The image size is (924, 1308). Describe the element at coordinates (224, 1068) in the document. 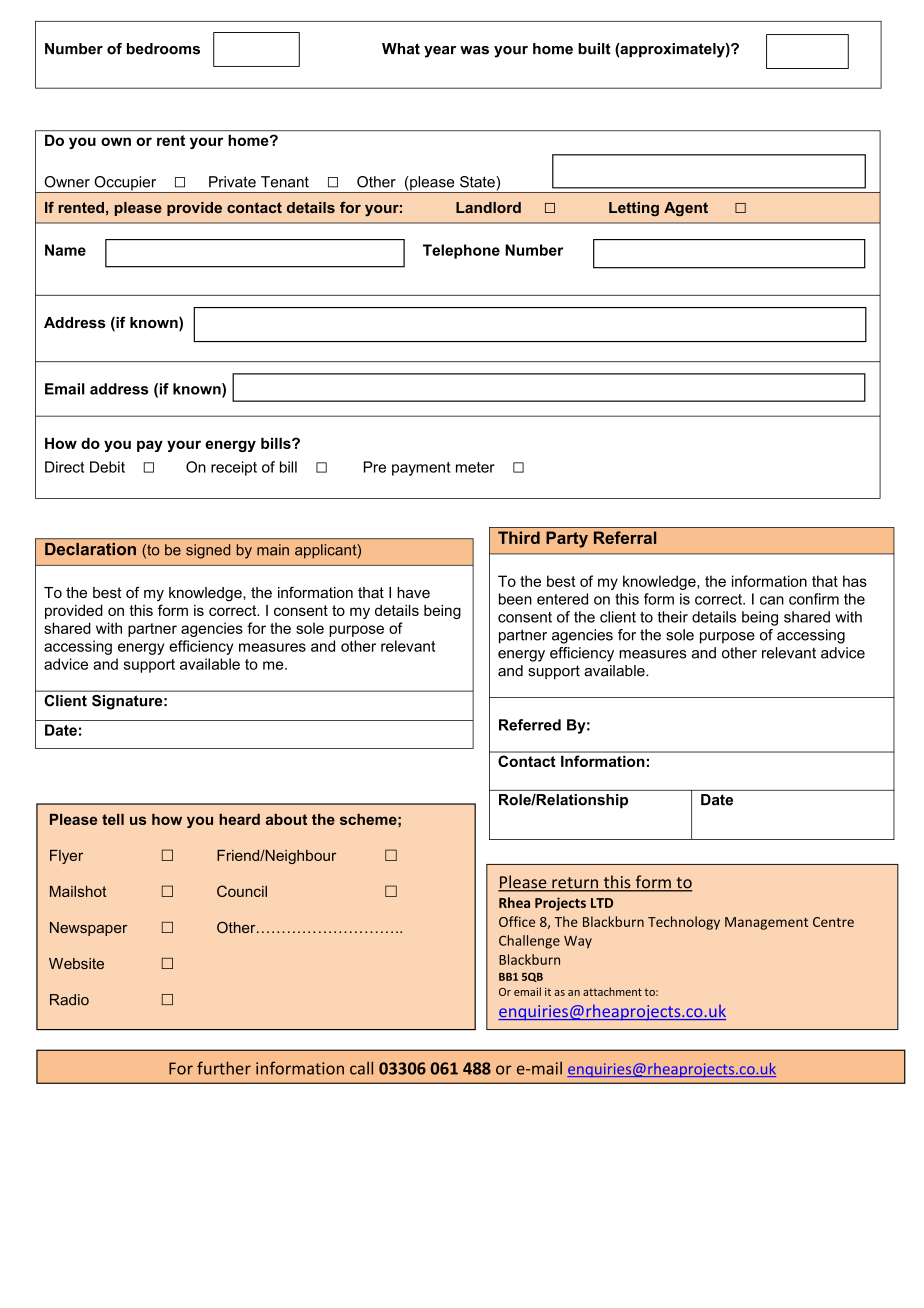

I see `further` at that location.
